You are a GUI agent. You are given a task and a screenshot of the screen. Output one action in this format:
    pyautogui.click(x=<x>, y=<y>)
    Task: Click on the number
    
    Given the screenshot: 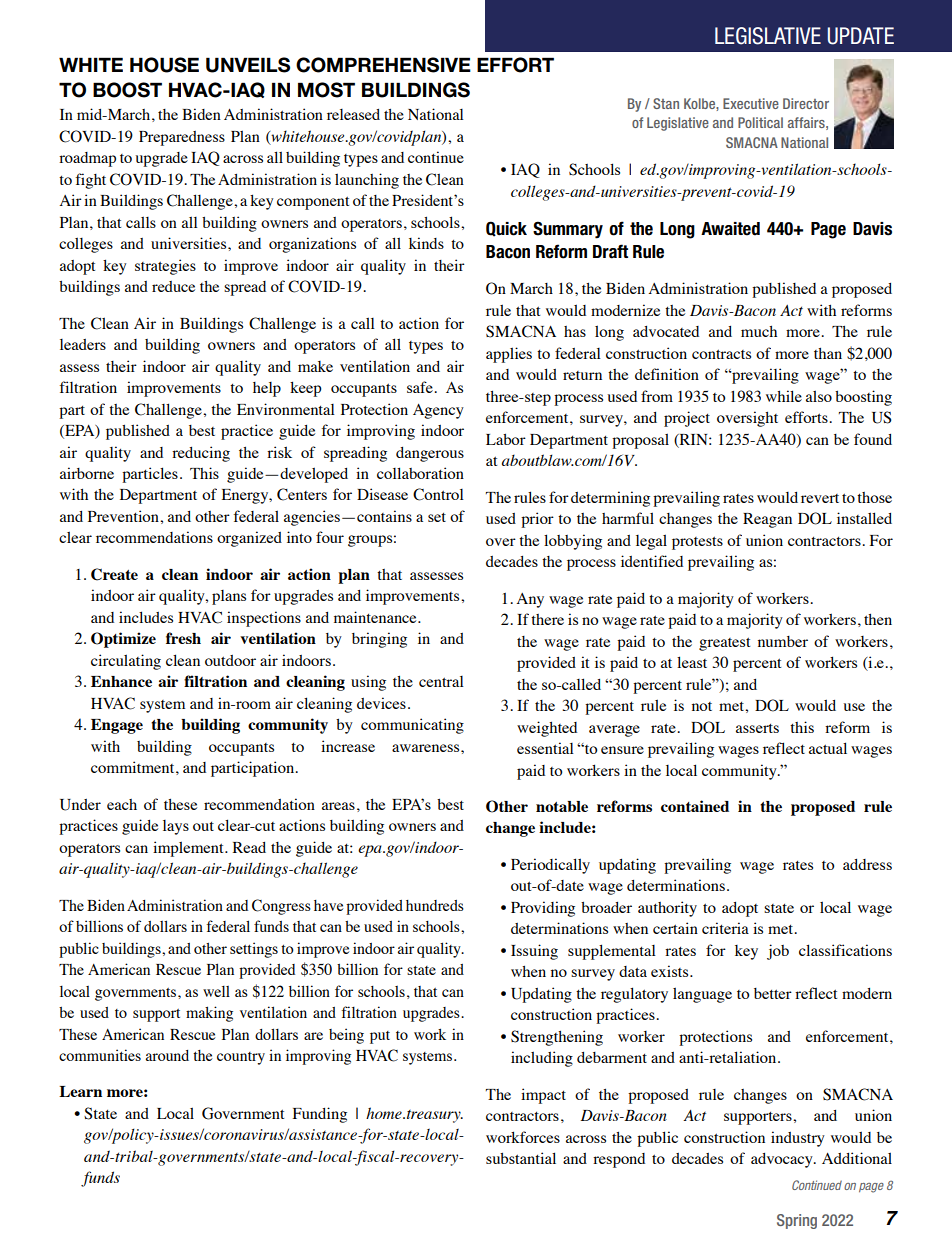 What is the action you would take?
    pyautogui.click(x=783, y=641)
